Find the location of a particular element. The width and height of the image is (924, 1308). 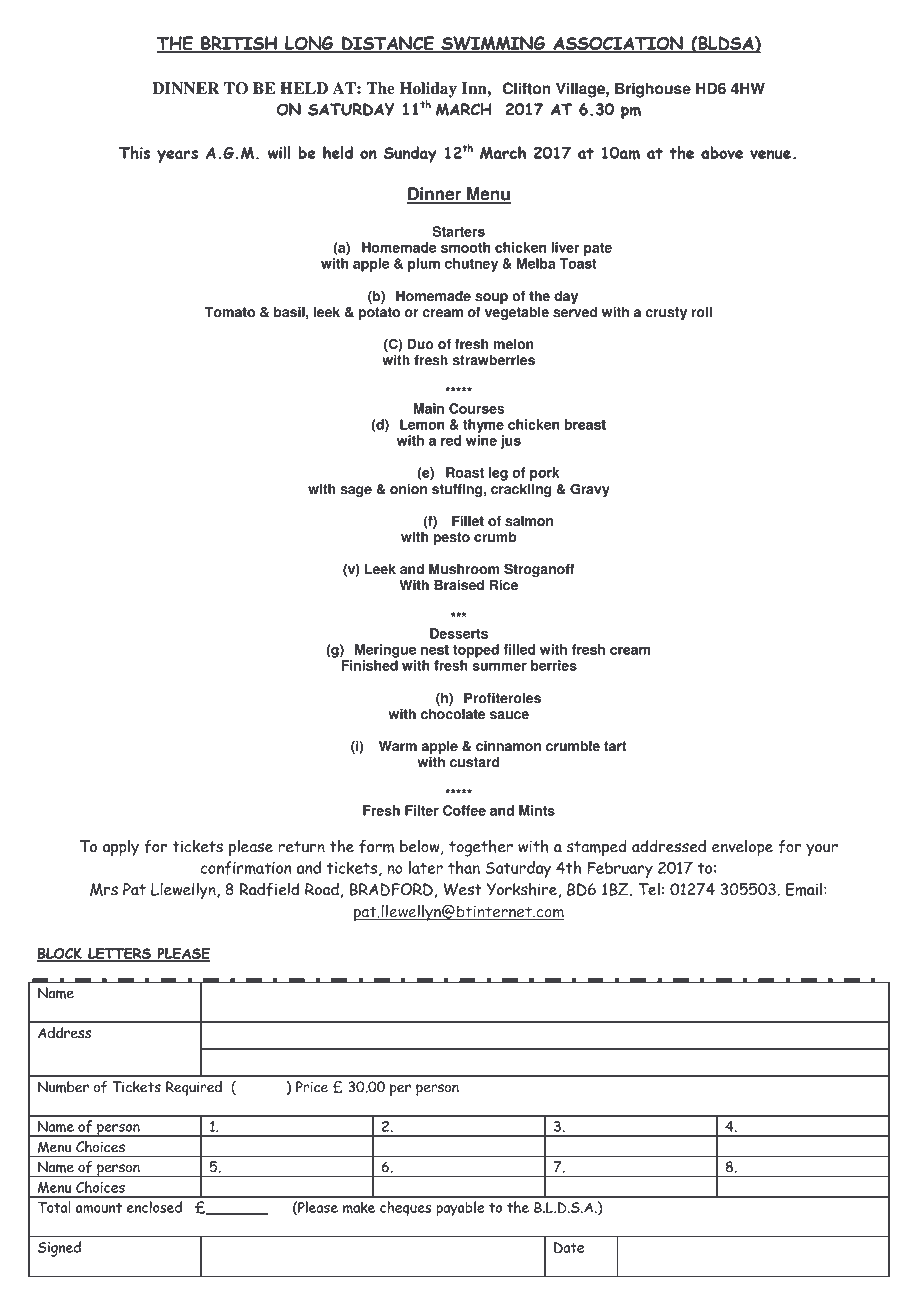

potato is located at coordinates (379, 313).
